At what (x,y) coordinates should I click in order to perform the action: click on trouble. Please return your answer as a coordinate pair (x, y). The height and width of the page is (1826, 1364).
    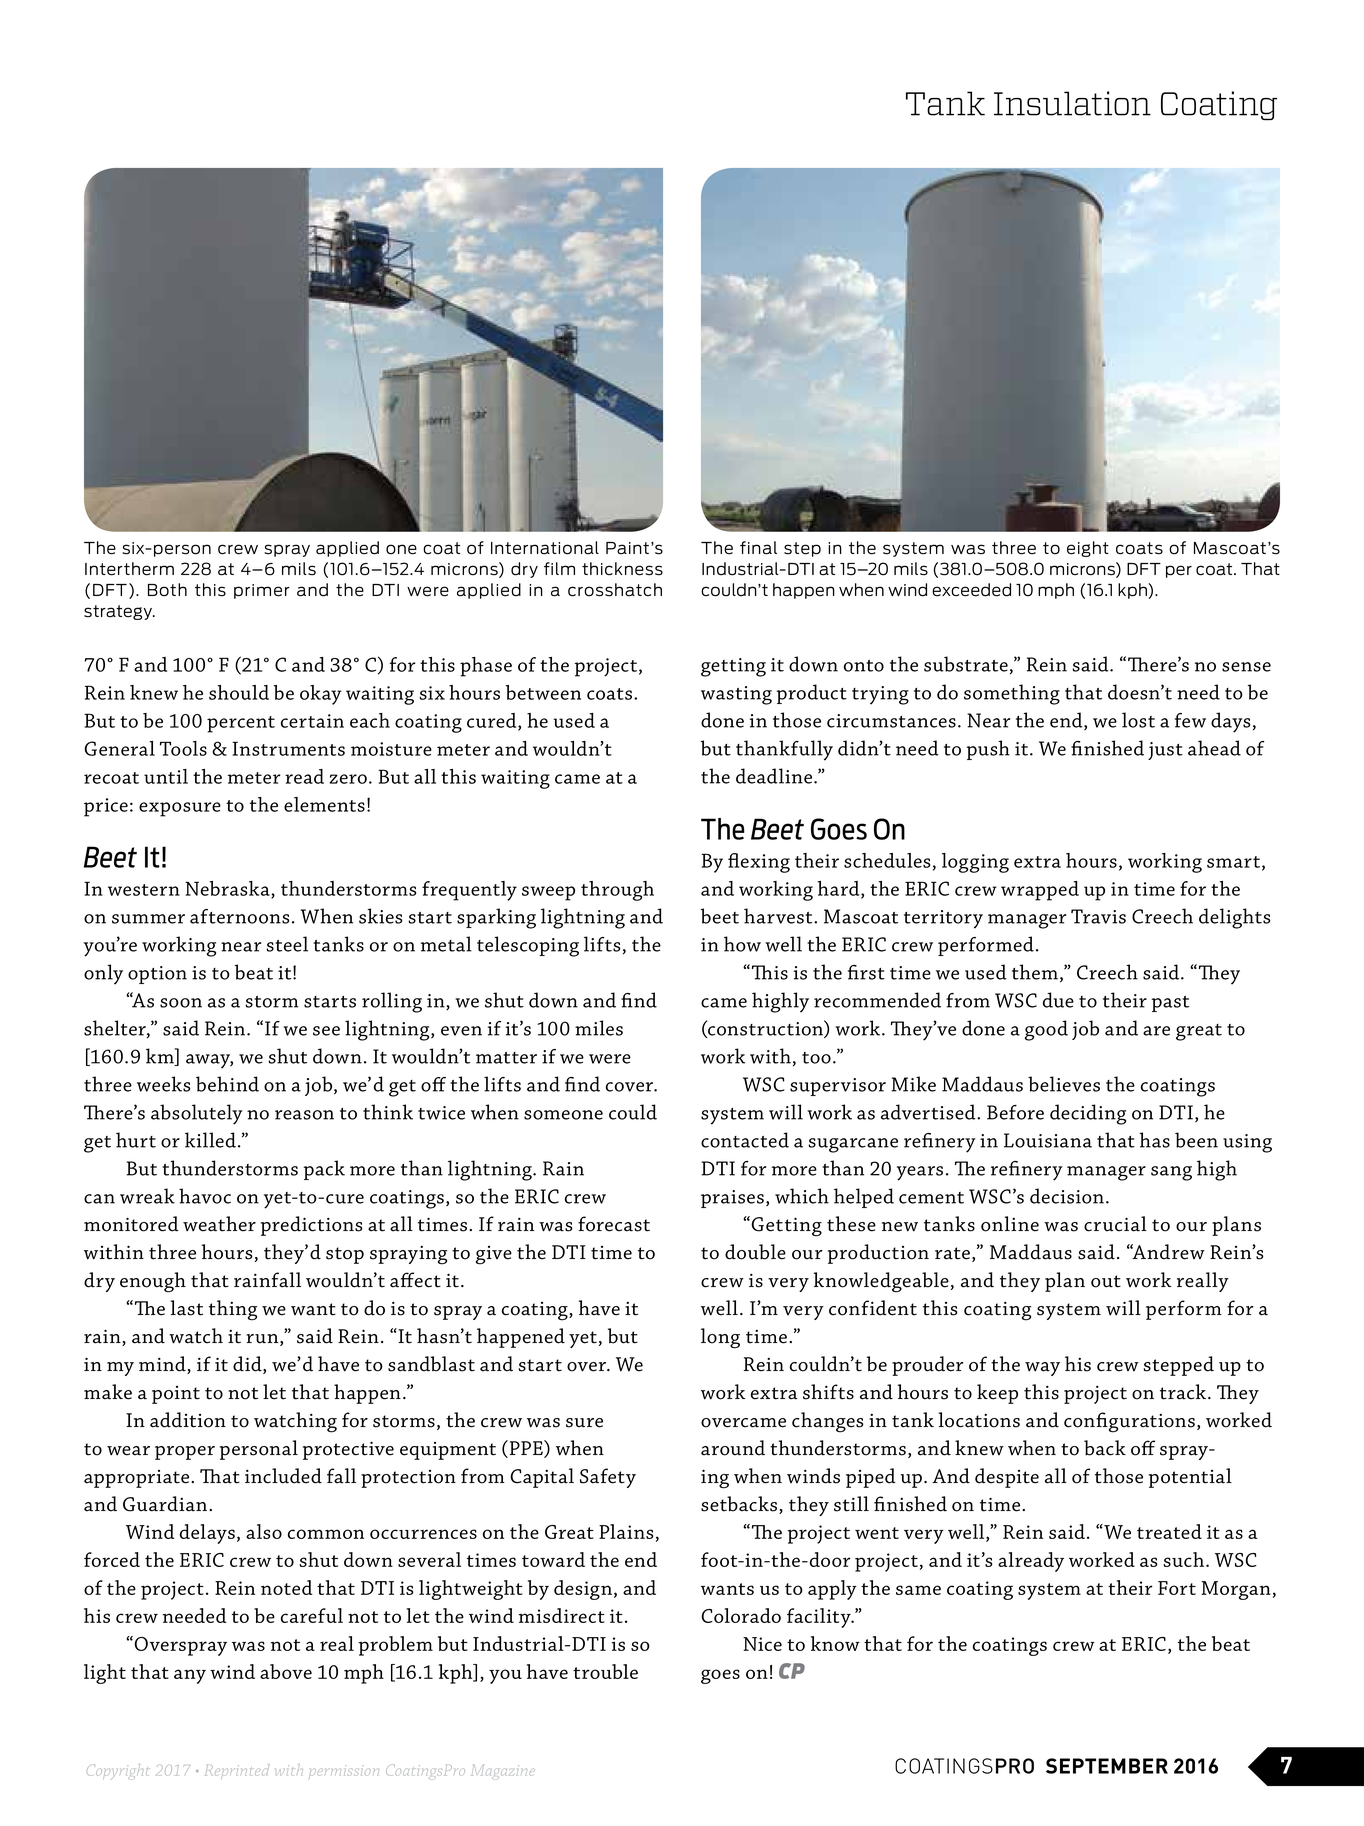
    Looking at the image, I should click on (605, 1671).
